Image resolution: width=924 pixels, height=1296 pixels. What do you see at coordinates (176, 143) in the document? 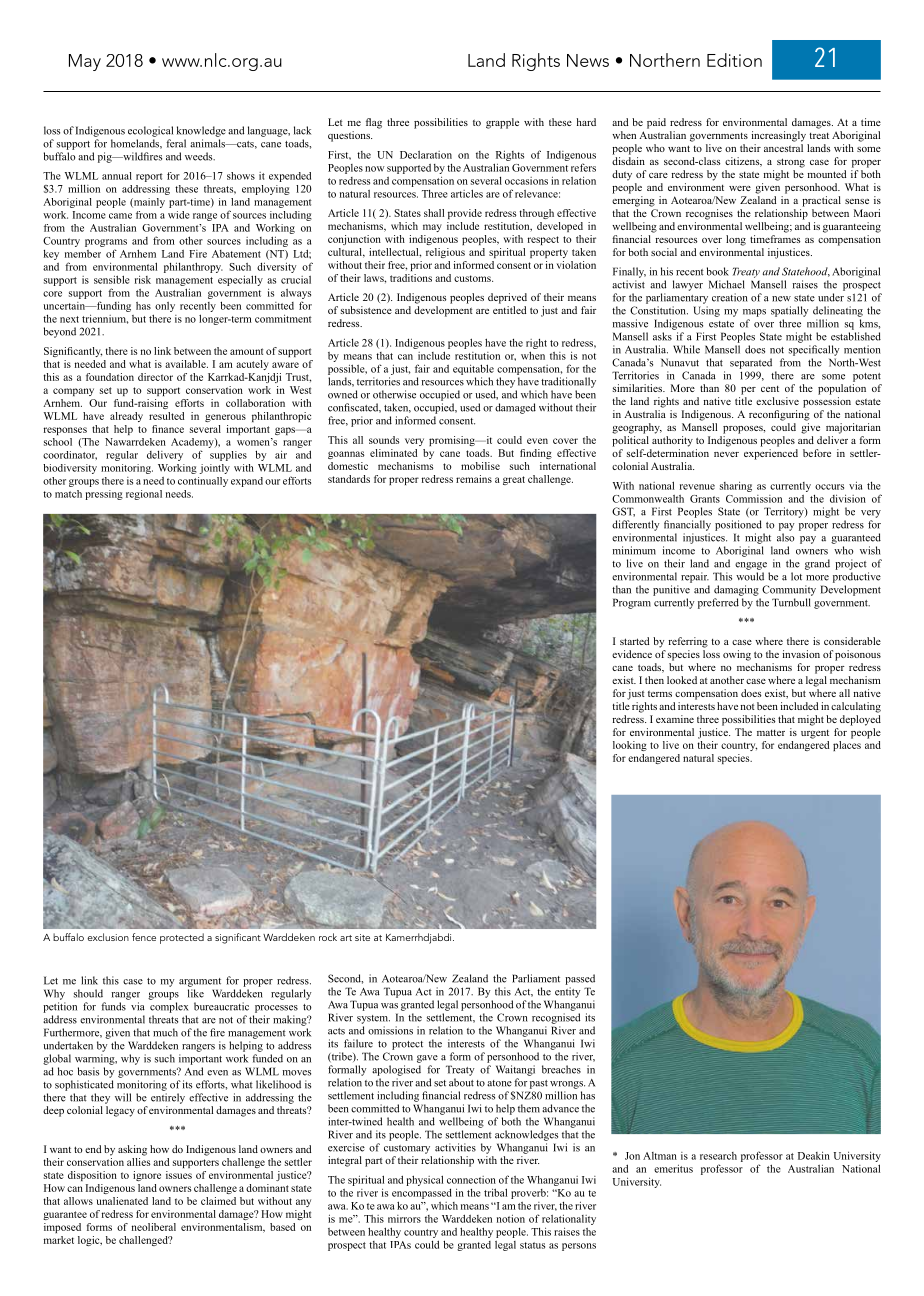
I see `feral` at bounding box center [176, 143].
